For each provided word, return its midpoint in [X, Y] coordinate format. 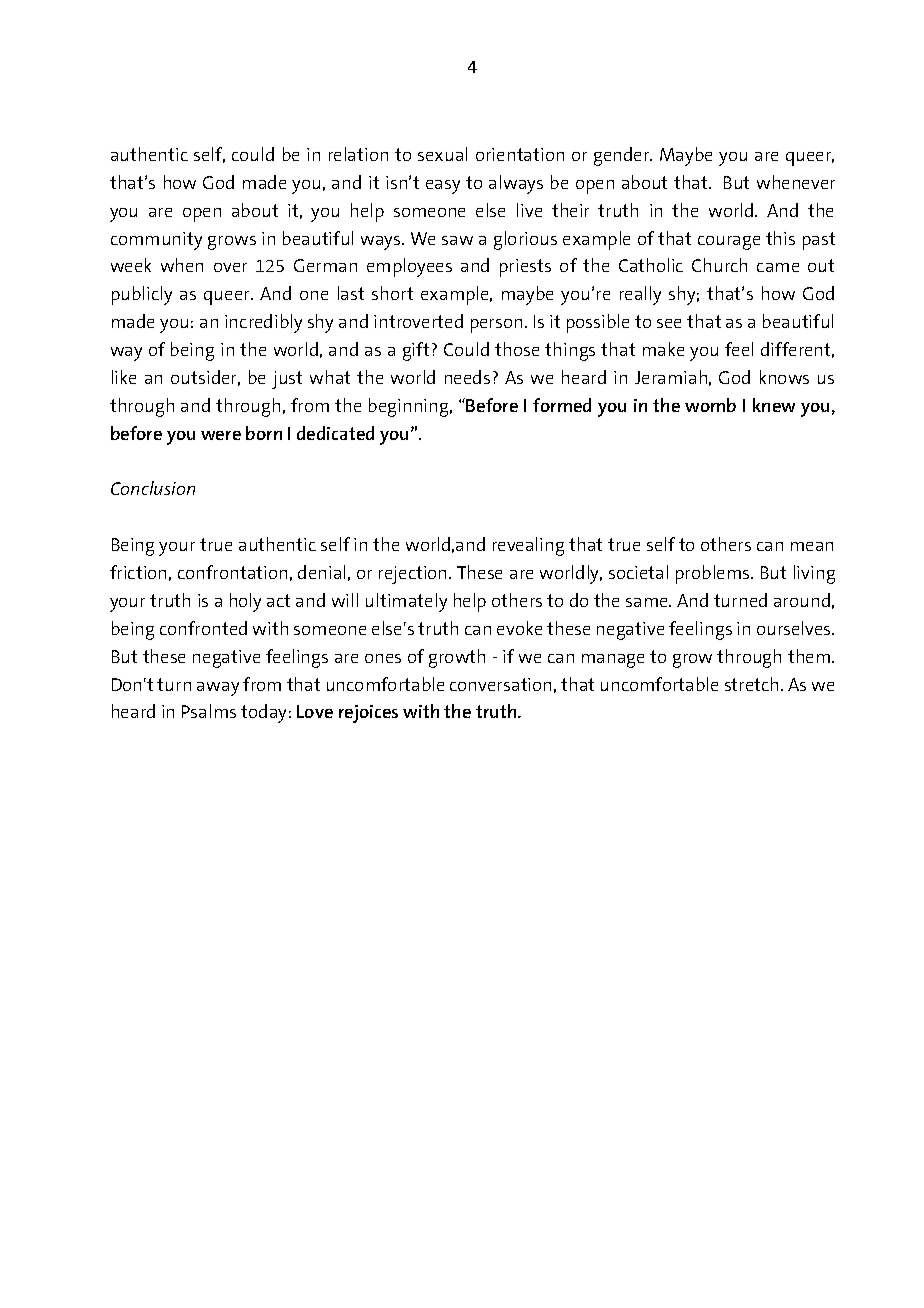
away [218, 689]
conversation [500, 684]
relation [358, 154]
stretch [753, 684]
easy [443, 187]
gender [623, 156]
